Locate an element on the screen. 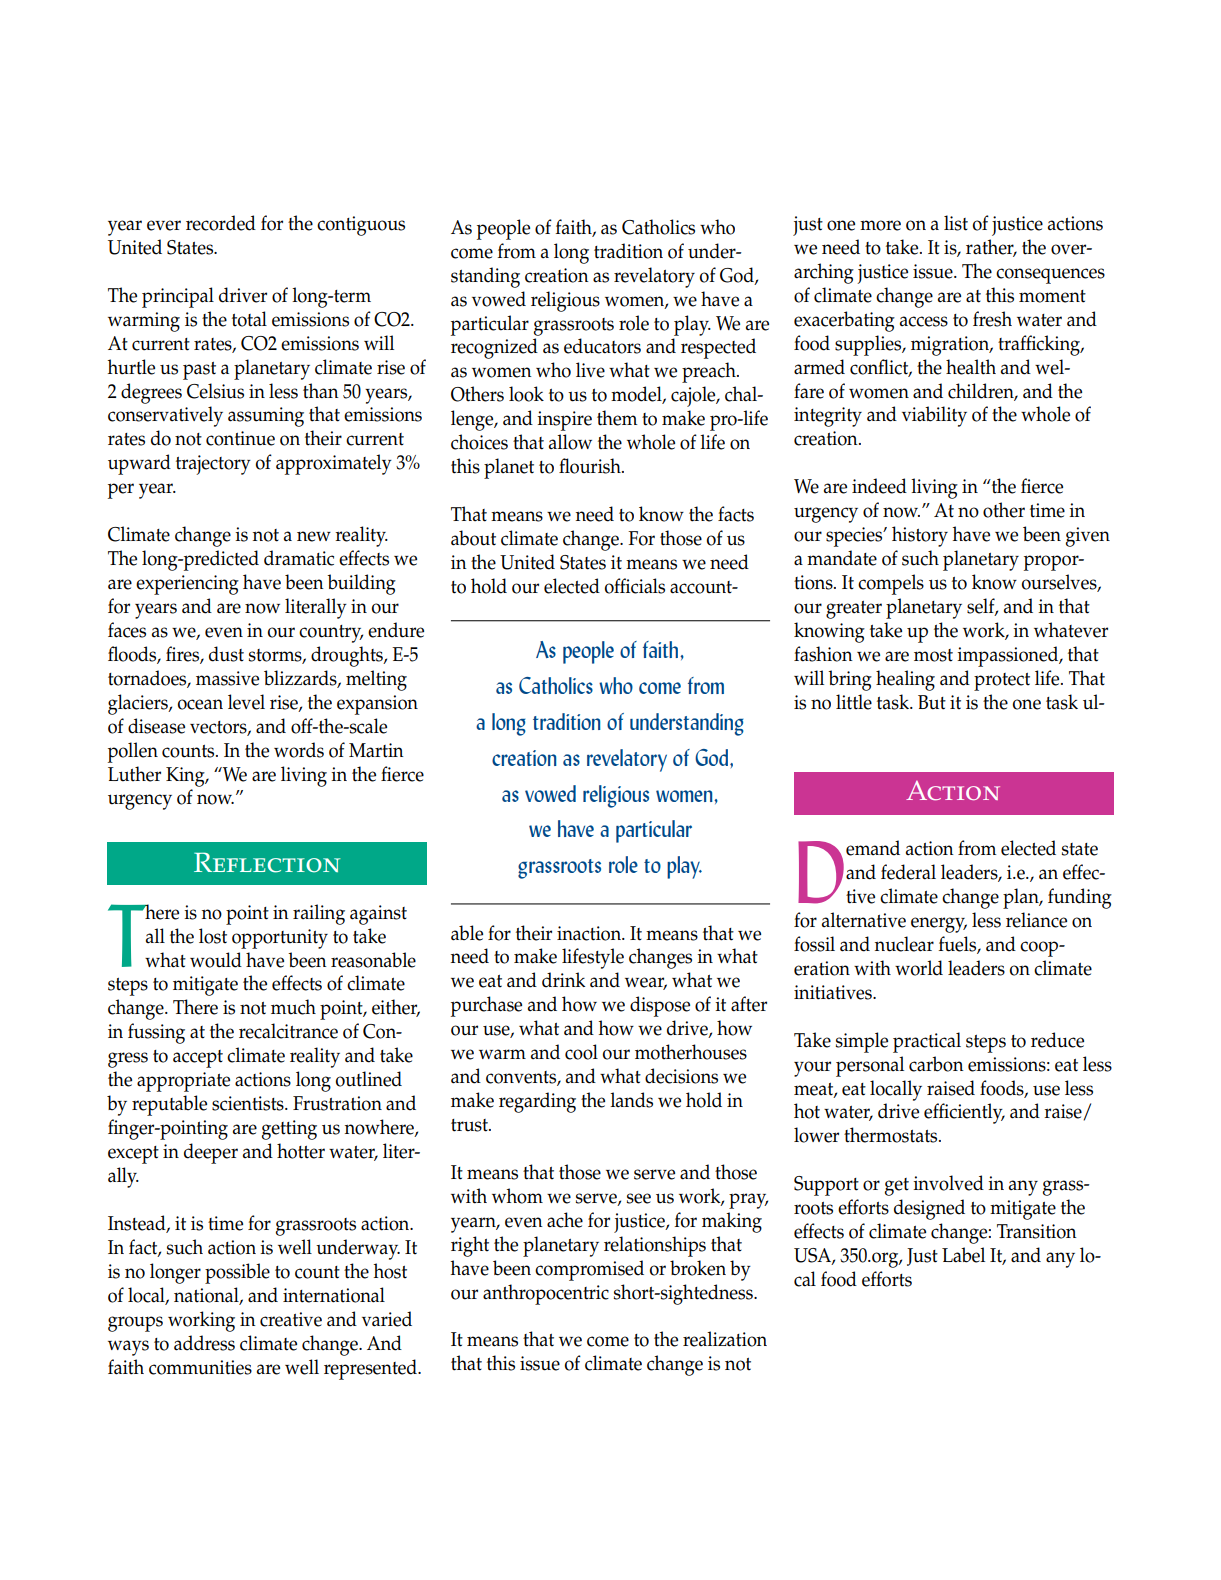 The height and width of the screenshot is (1580, 1221). dust is located at coordinates (226, 654).
